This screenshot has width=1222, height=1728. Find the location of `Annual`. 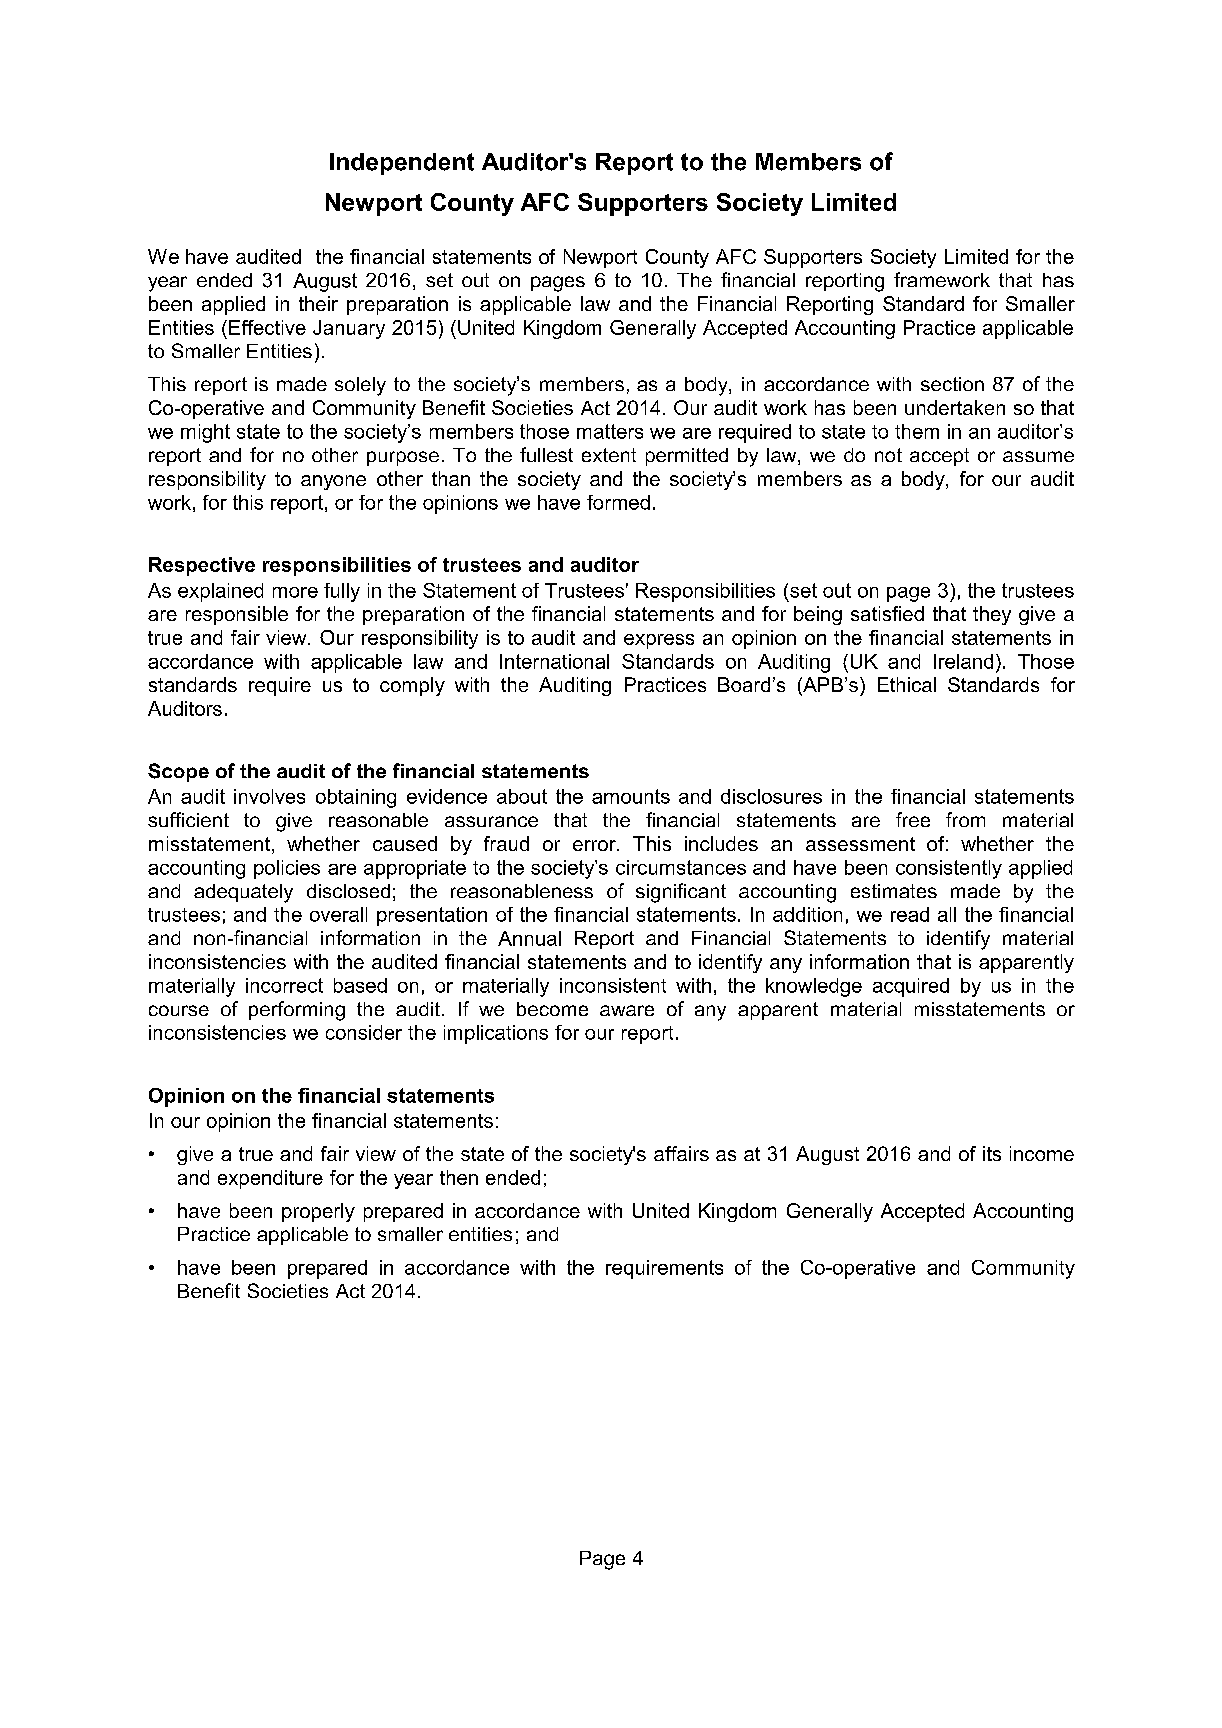

Annual is located at coordinates (529, 938).
